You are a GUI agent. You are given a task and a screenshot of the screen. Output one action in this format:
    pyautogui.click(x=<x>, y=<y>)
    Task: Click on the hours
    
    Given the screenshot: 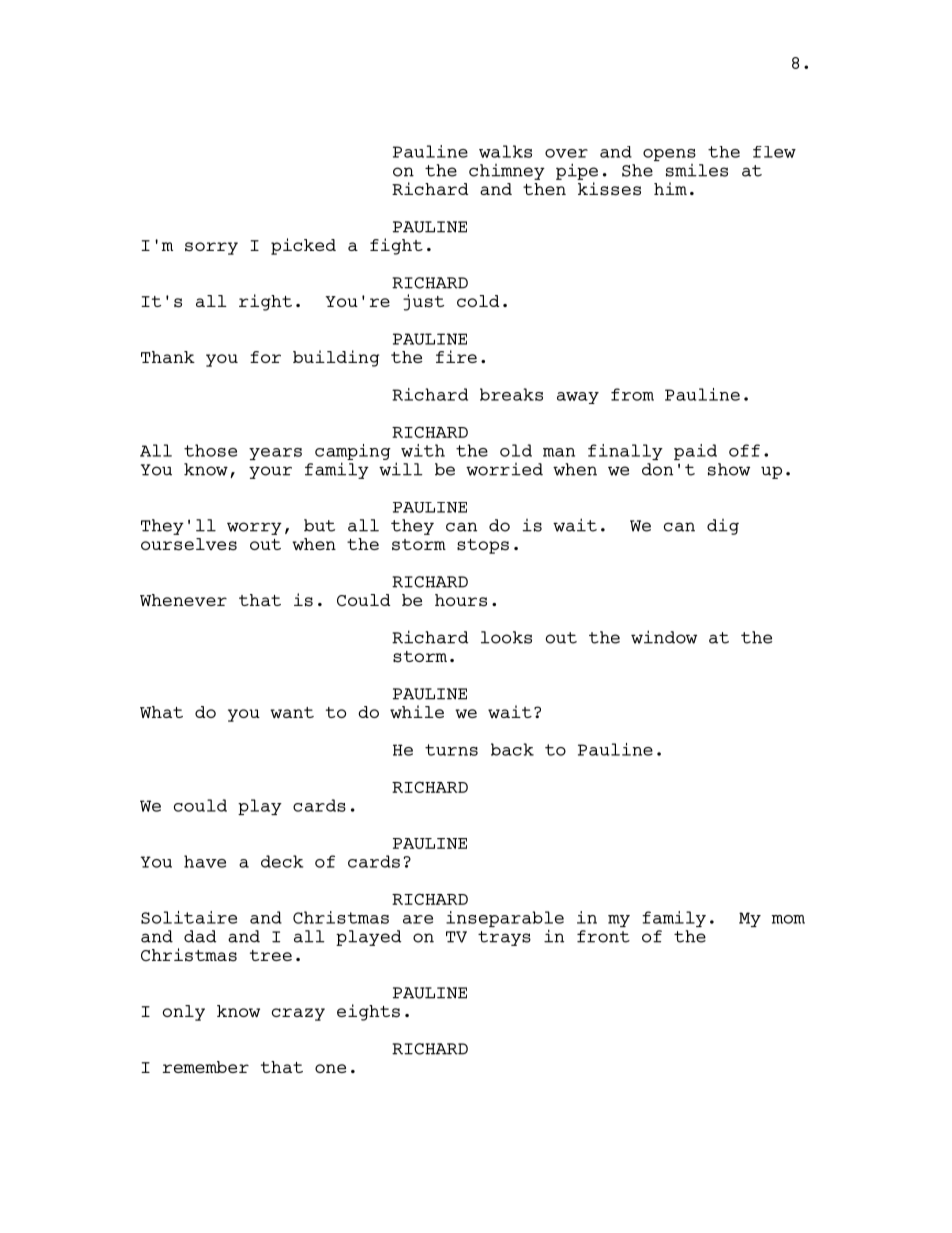 What is the action you would take?
    pyautogui.click(x=461, y=600)
